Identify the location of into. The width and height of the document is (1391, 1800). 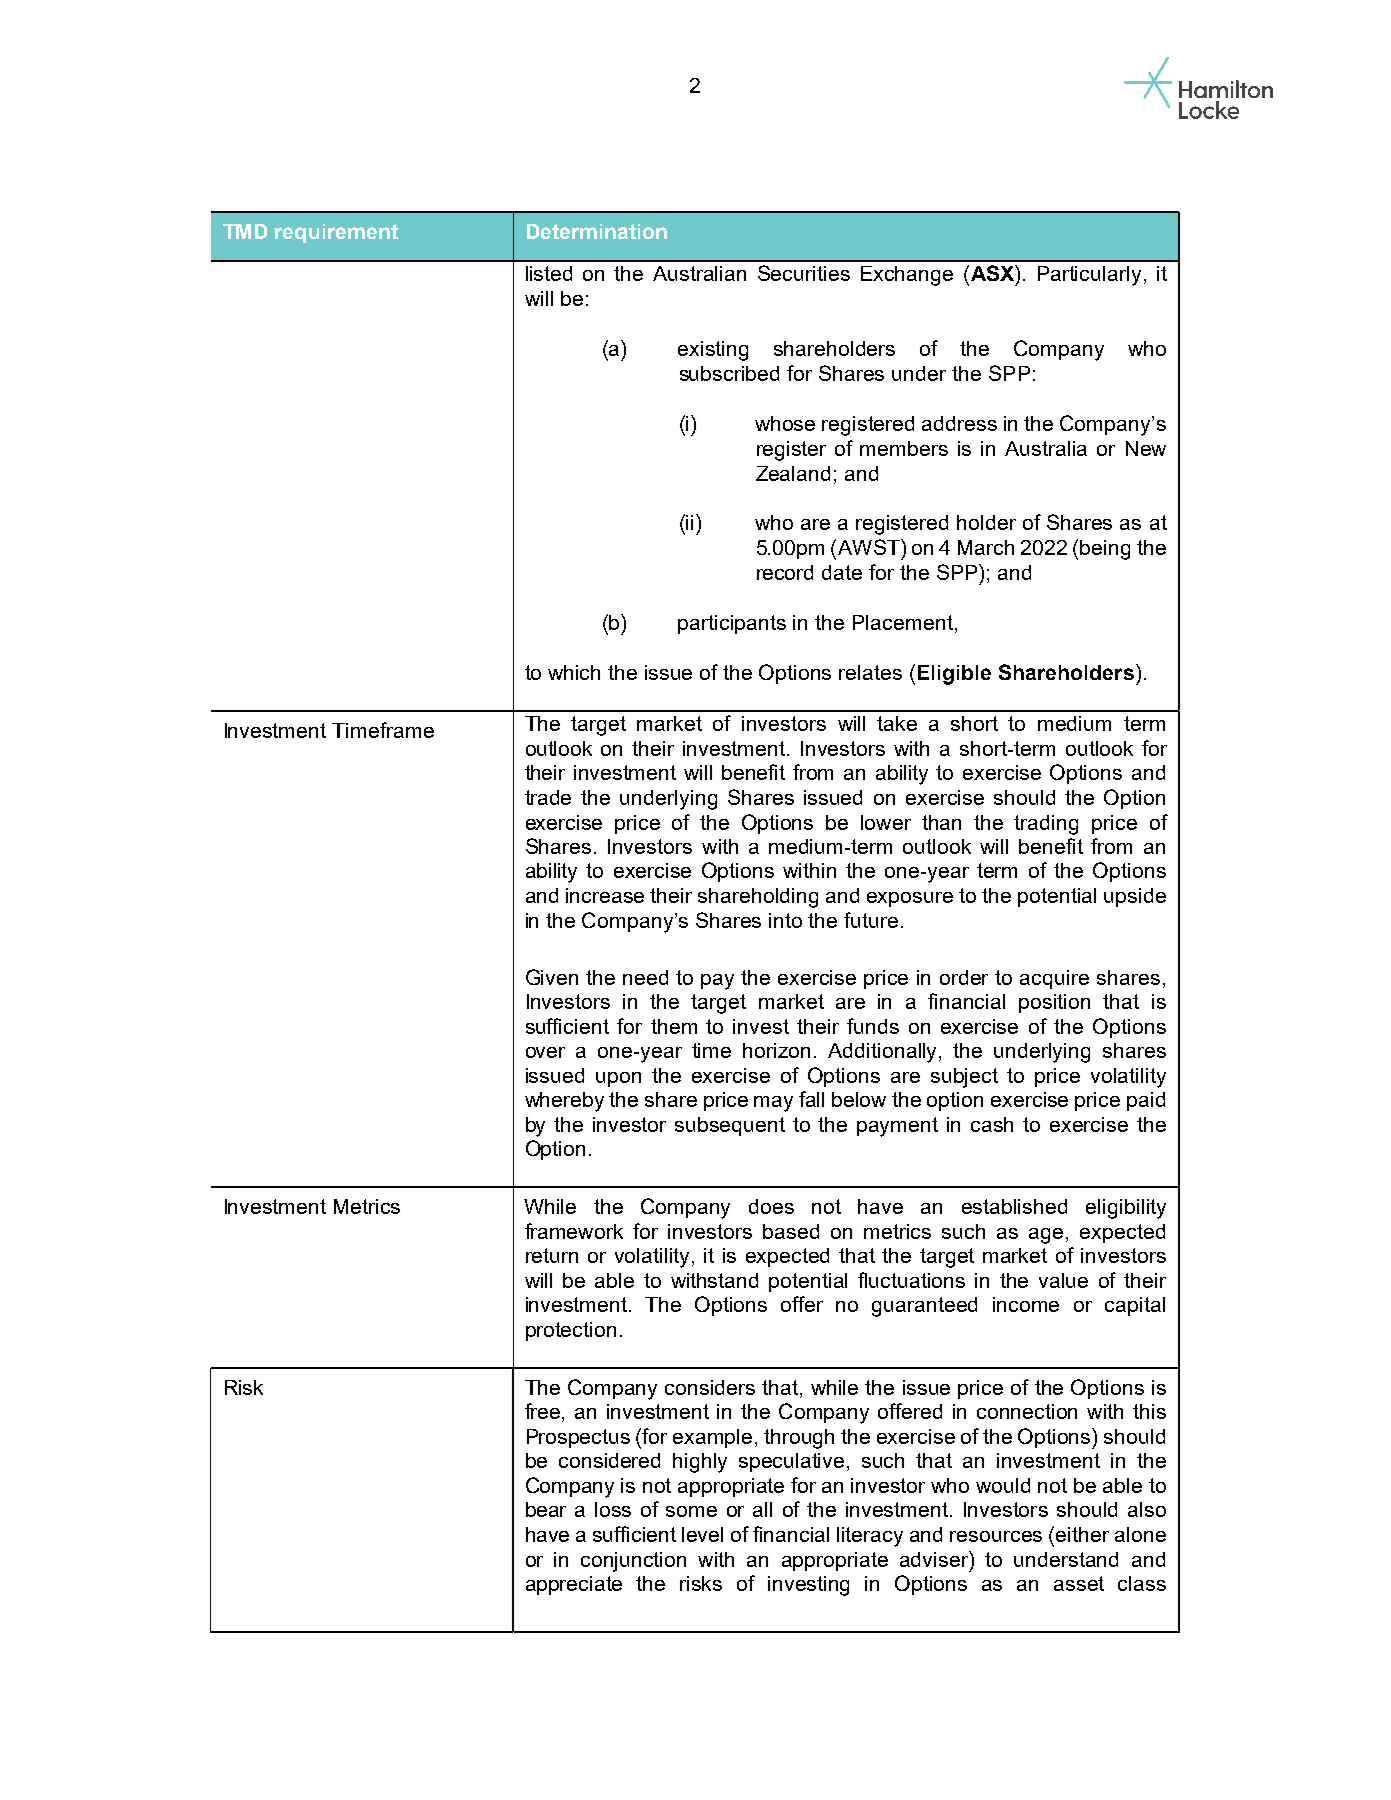
(785, 920).
